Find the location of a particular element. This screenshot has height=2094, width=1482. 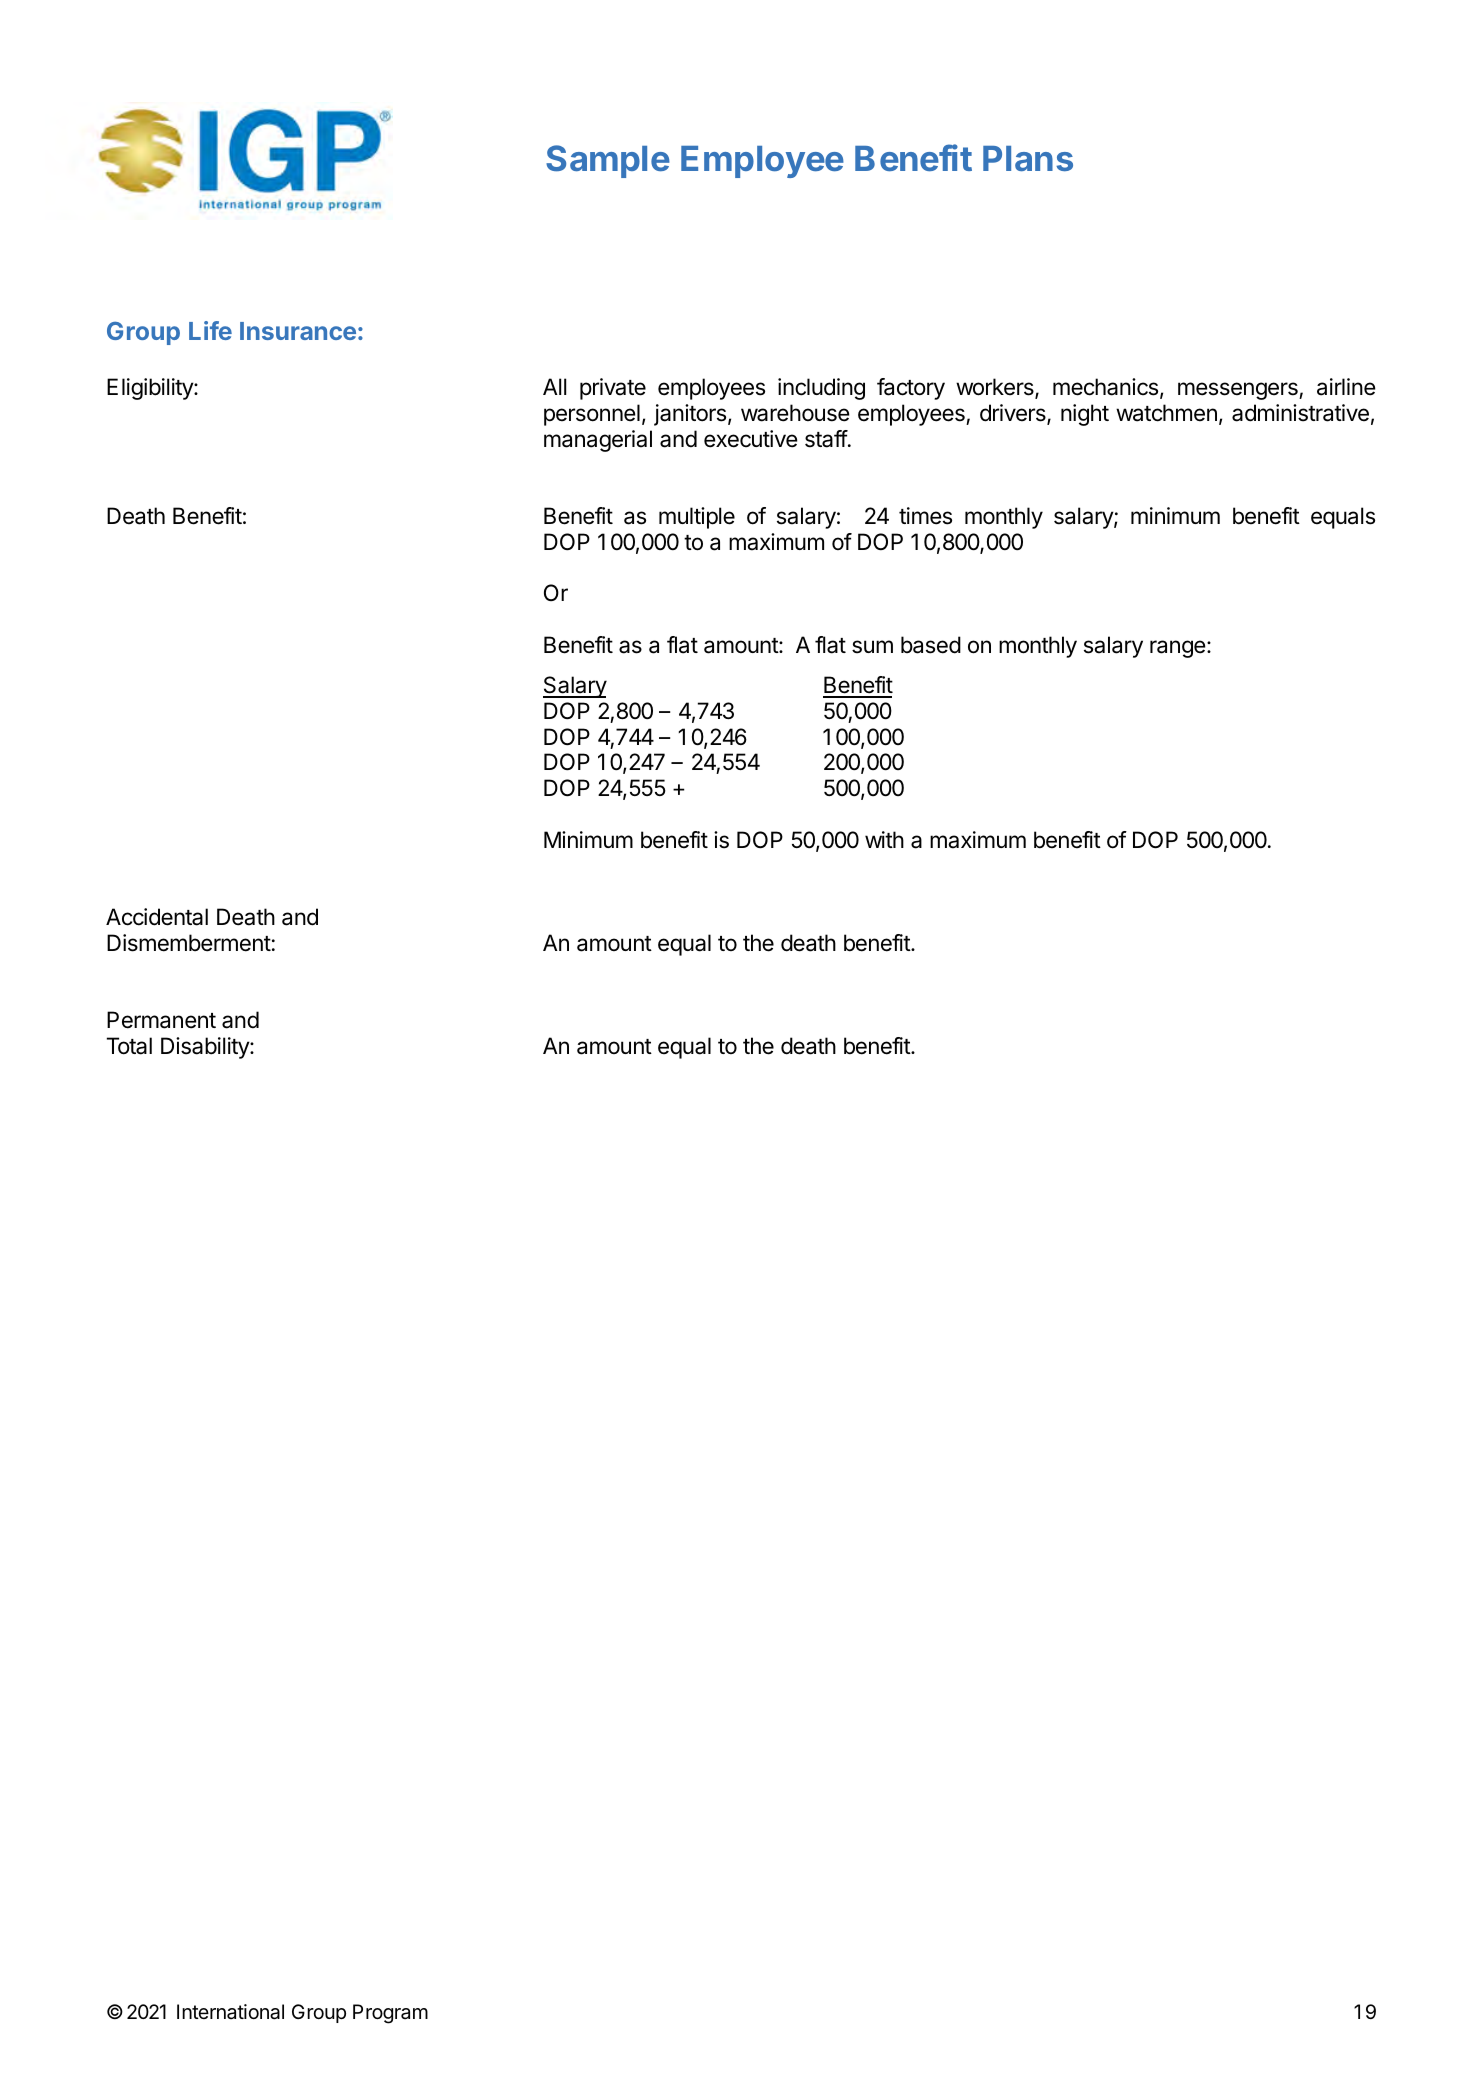

Plans is located at coordinates (1028, 158).
